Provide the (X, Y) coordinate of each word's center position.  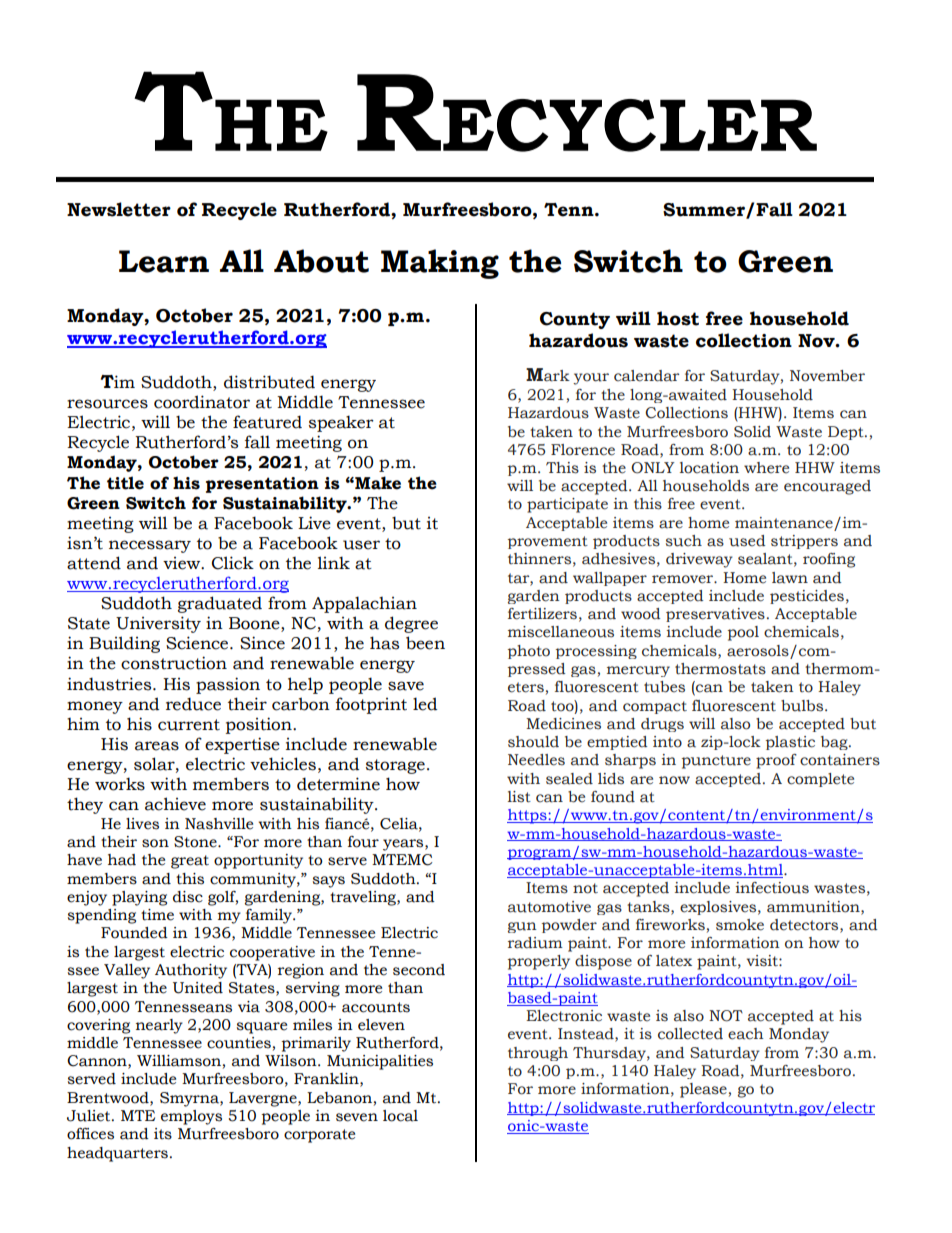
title (125, 483)
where (766, 468)
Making (440, 264)
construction (174, 663)
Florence (583, 450)
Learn (164, 261)
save (406, 686)
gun (522, 927)
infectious (772, 888)
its (163, 1134)
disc (188, 897)
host (678, 318)
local (400, 1116)
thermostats (720, 669)
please (703, 1090)
